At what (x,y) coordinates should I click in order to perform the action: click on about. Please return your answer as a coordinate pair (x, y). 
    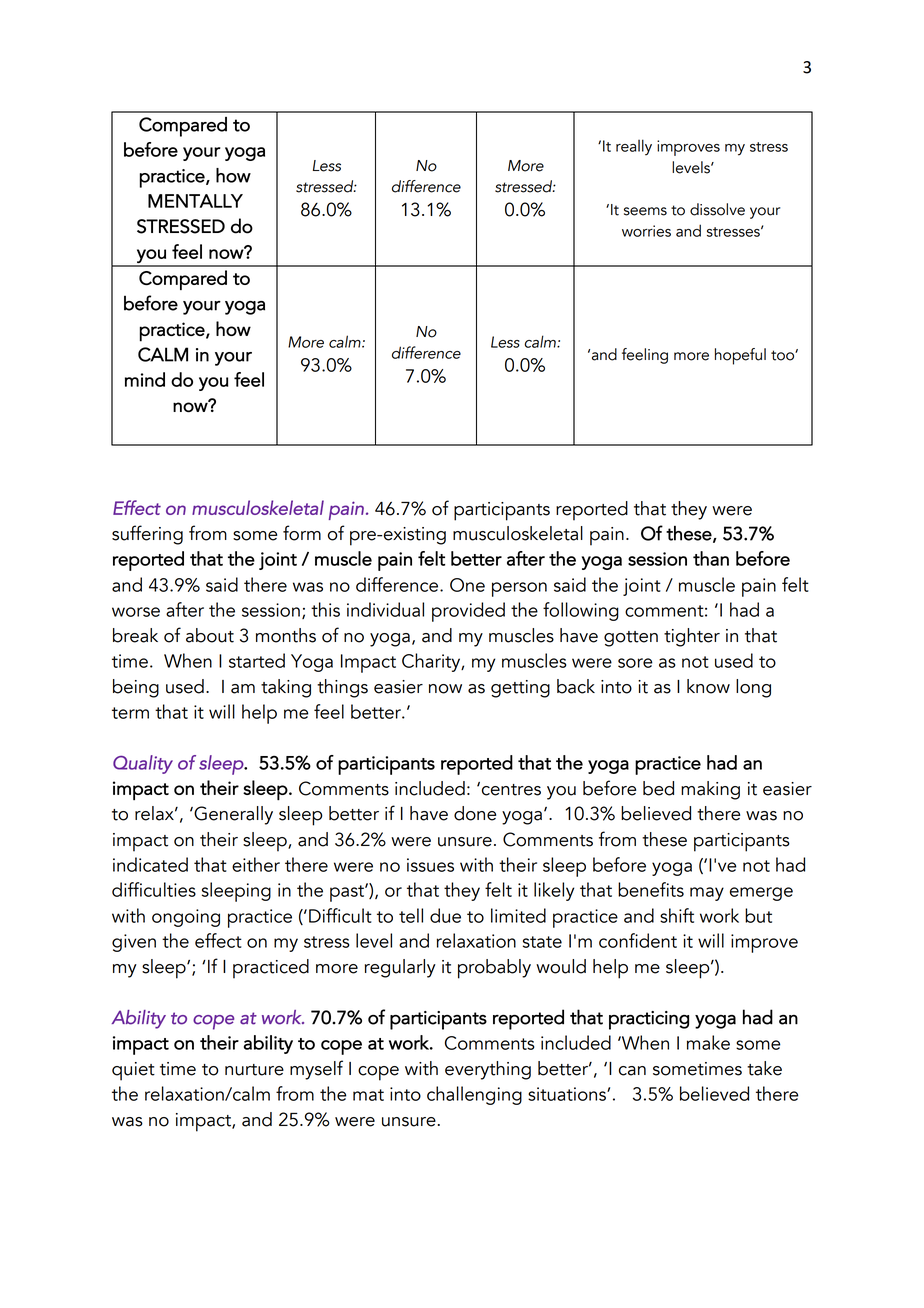
    Looking at the image, I should click on (210, 635).
